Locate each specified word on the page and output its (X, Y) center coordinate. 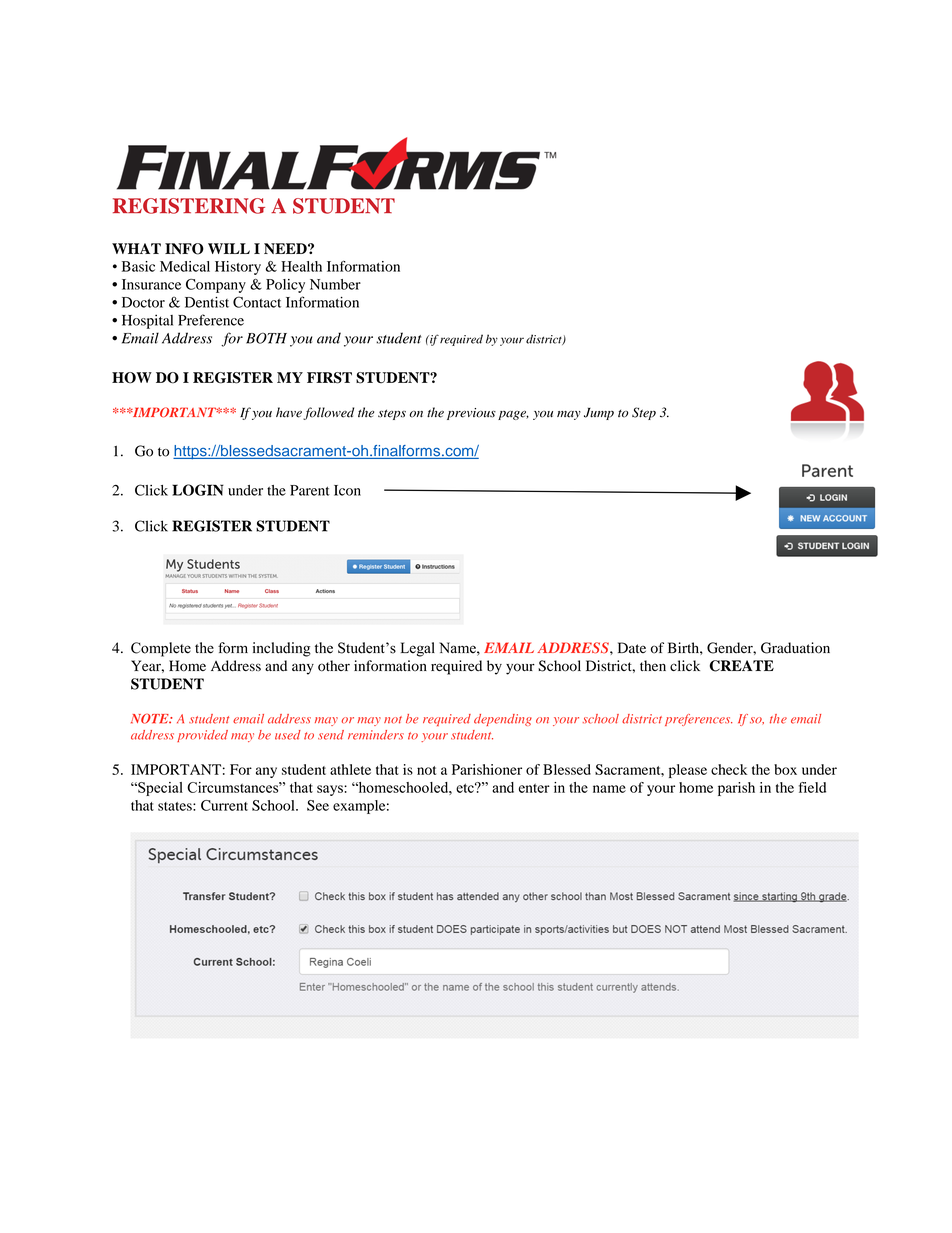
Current (224, 805)
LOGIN (198, 490)
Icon (347, 490)
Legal (418, 649)
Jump (599, 414)
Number (335, 284)
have (289, 412)
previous (471, 414)
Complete (161, 649)
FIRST (329, 378)
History (238, 268)
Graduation (795, 648)
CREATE (741, 666)
